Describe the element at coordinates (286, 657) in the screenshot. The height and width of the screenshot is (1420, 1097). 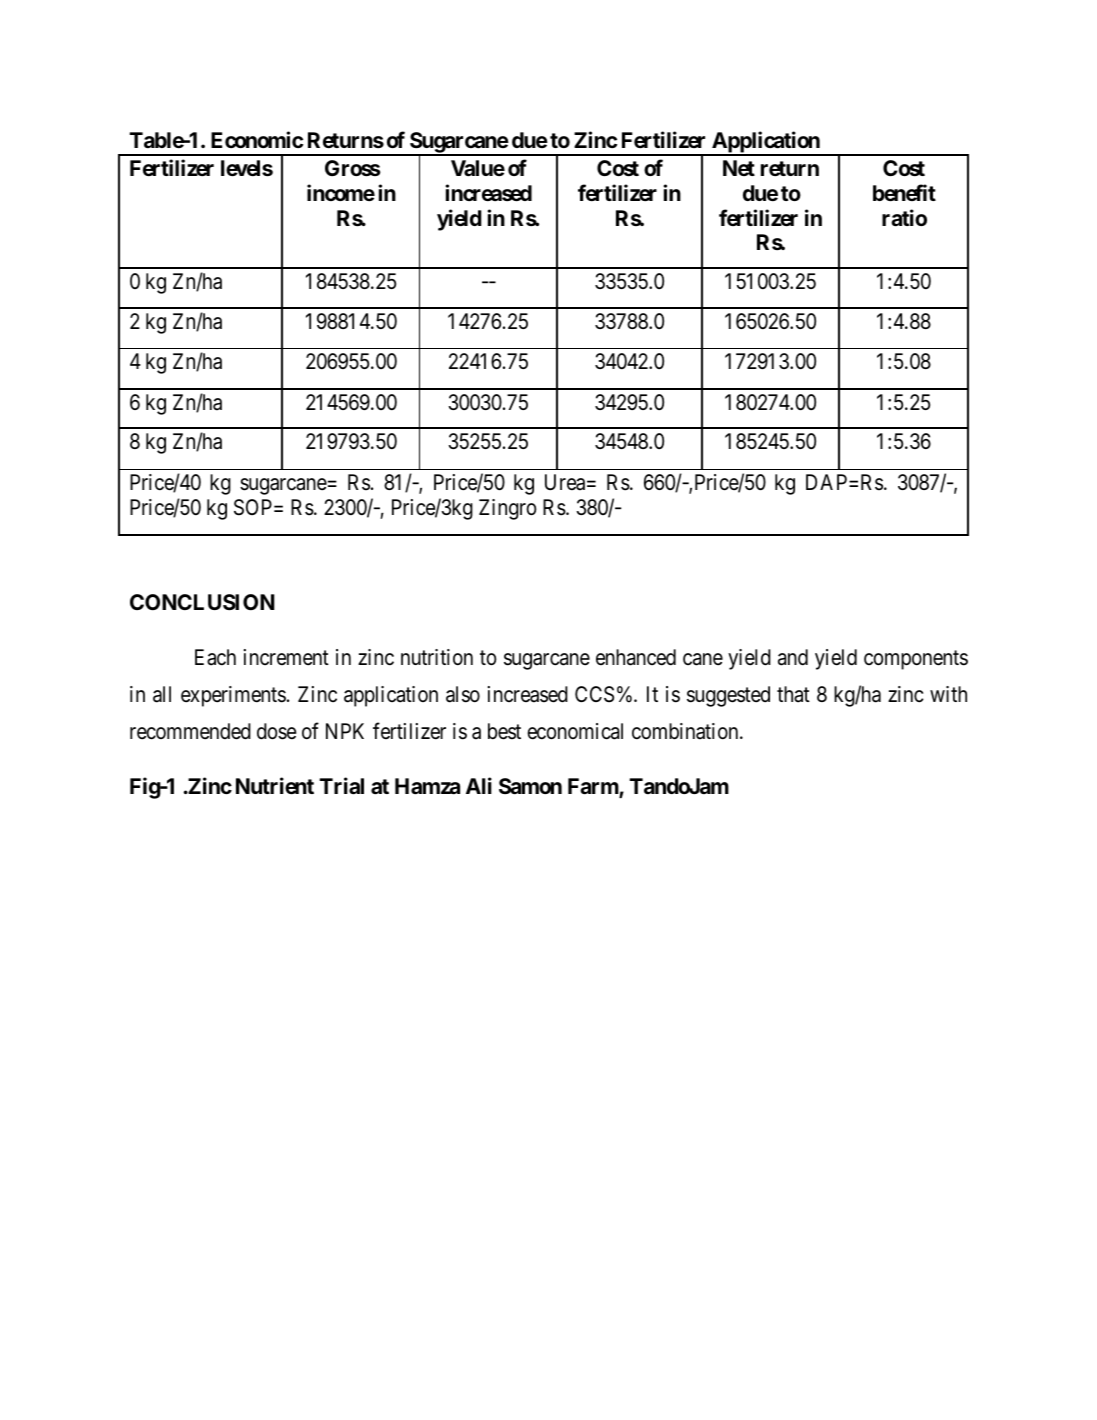
I see `increment` at that location.
